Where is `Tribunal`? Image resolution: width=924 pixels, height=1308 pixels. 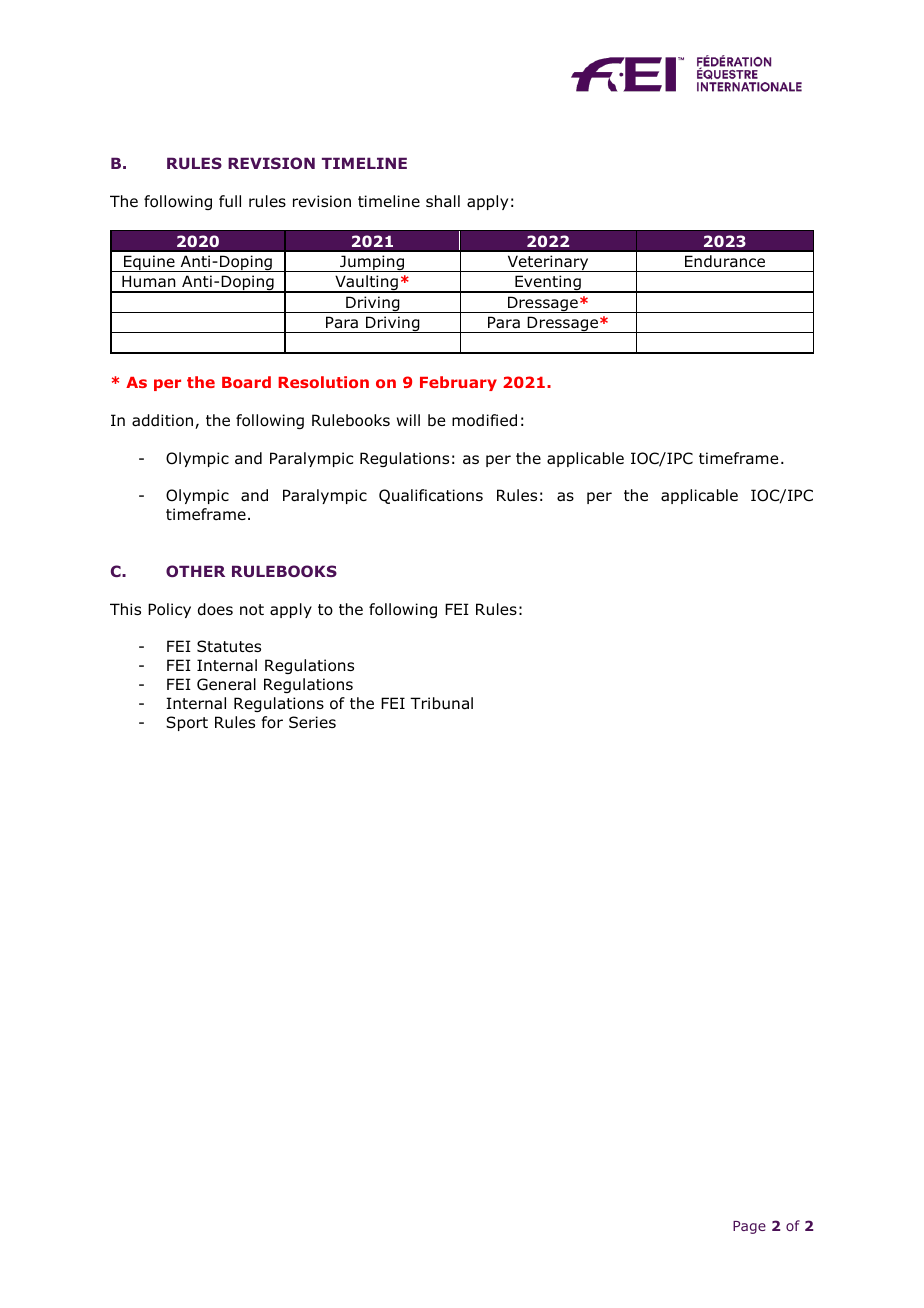 Tribunal is located at coordinates (441, 703).
